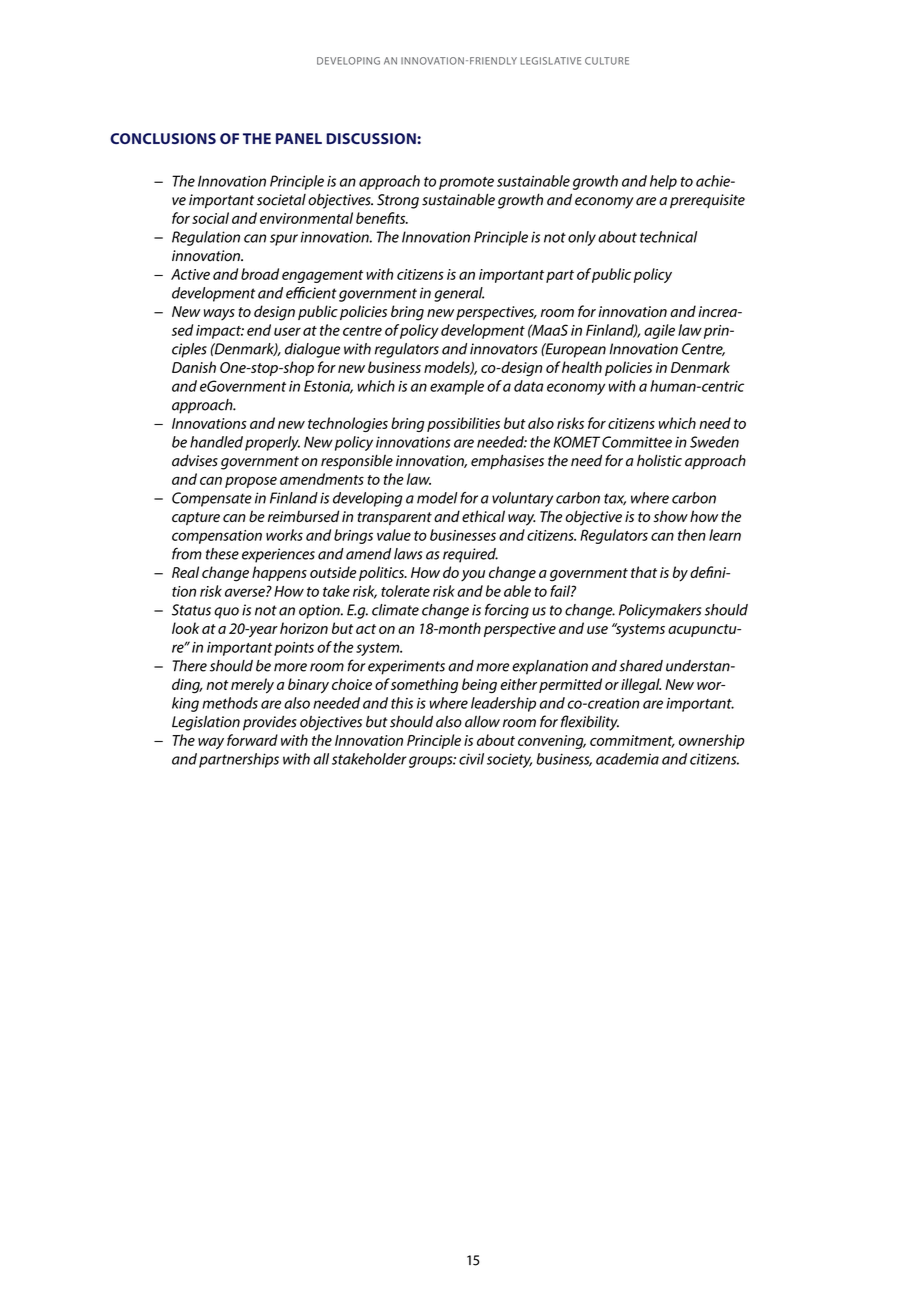 This screenshot has width=924, height=1308. Describe the element at coordinates (252, 740) in the screenshot. I see `forward` at that location.
